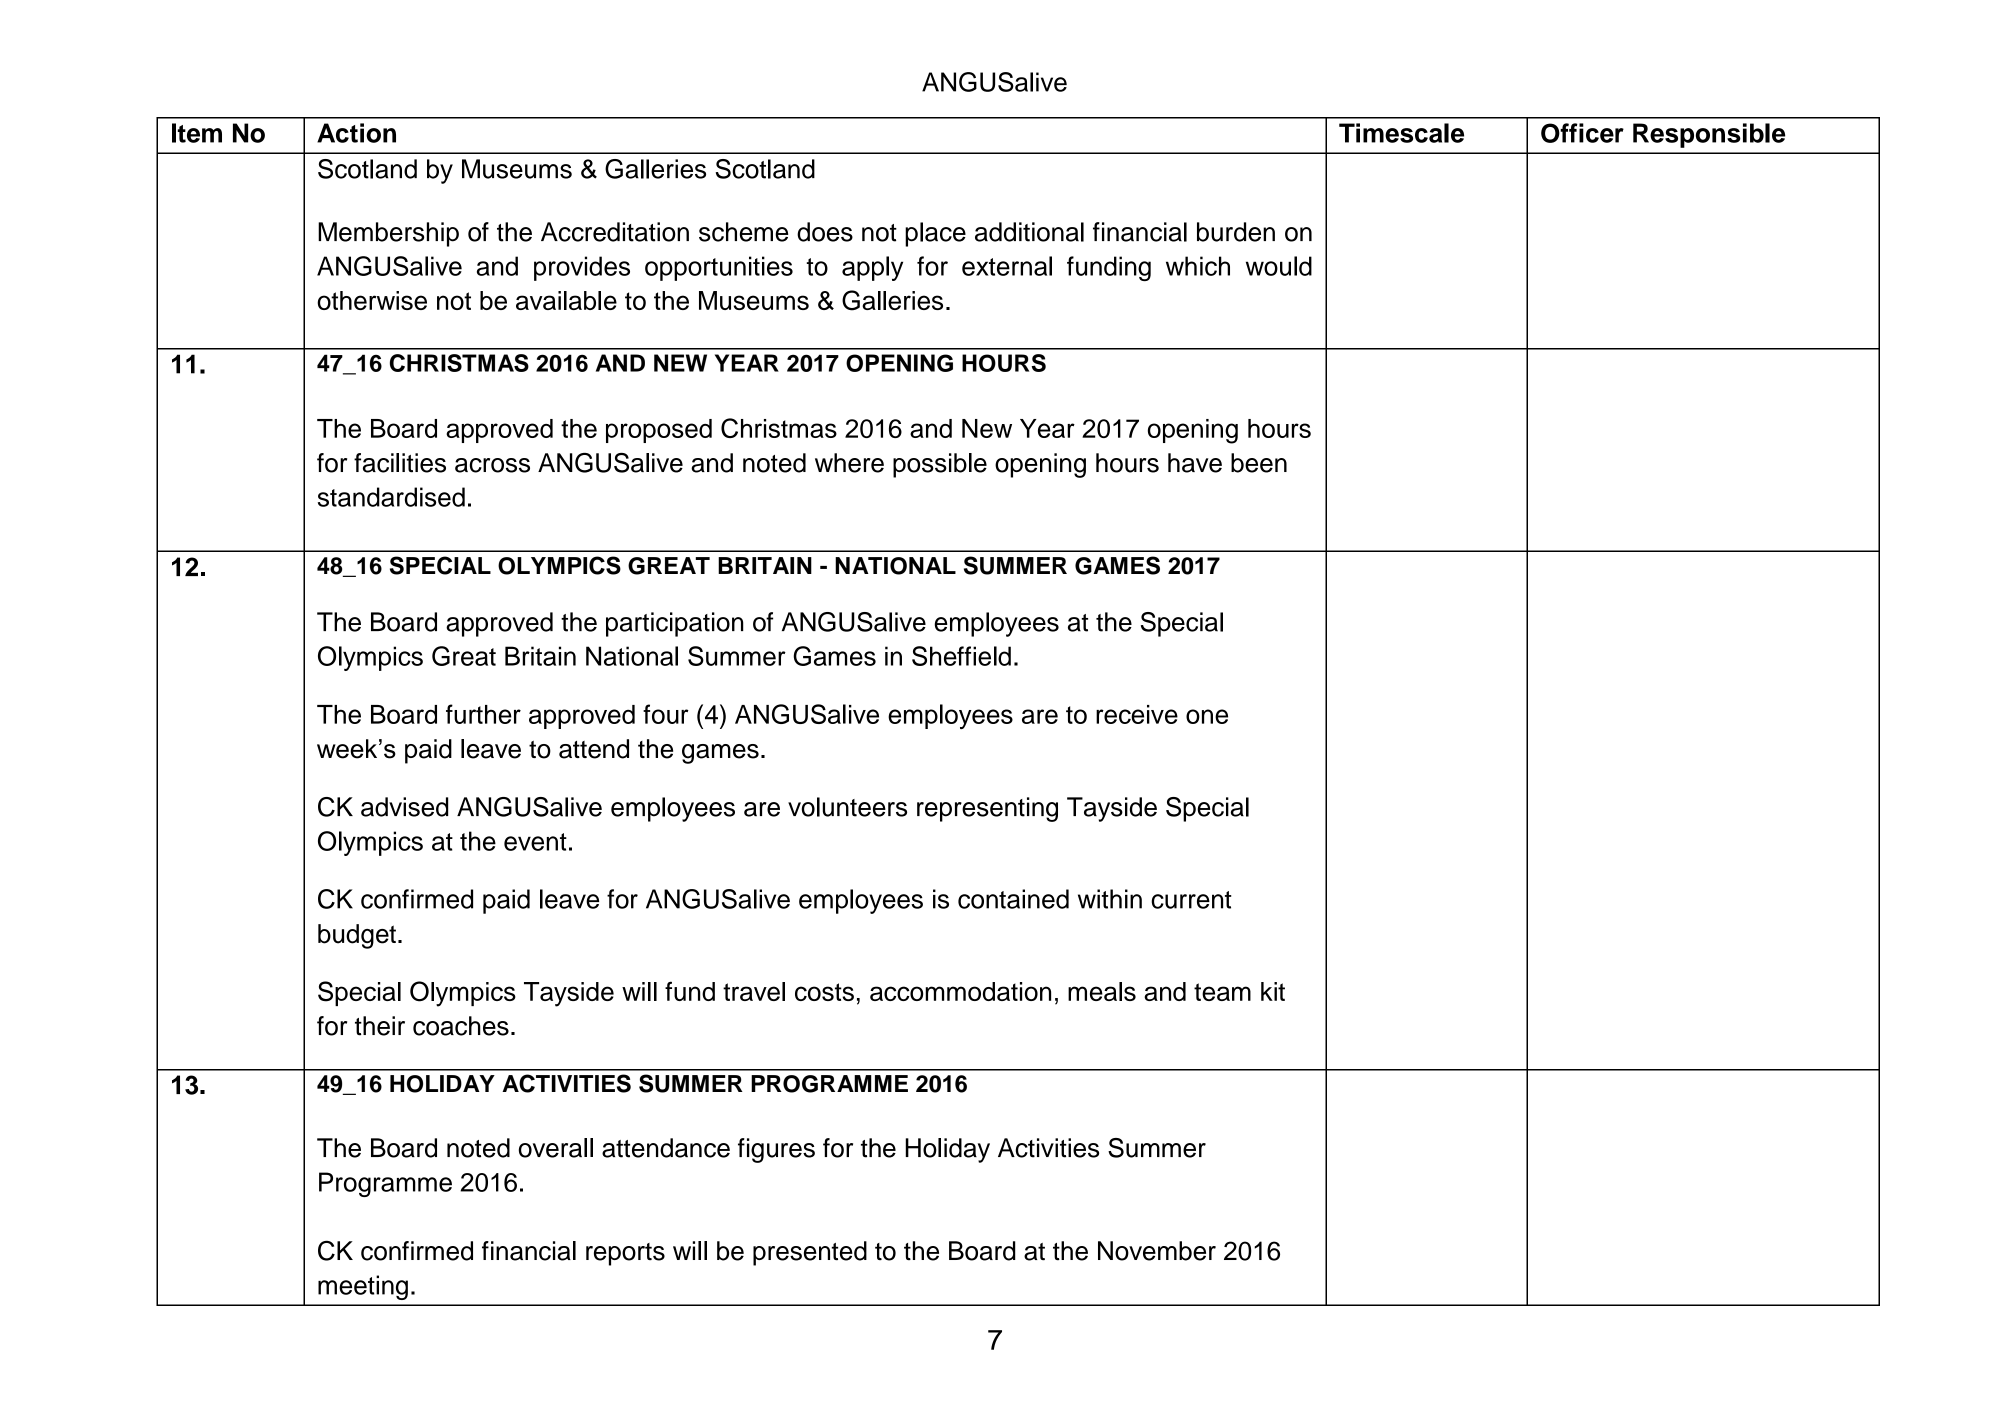 This document has height=1407, width=1990. Describe the element at coordinates (1013, 899) in the document. I see `contained` at that location.
